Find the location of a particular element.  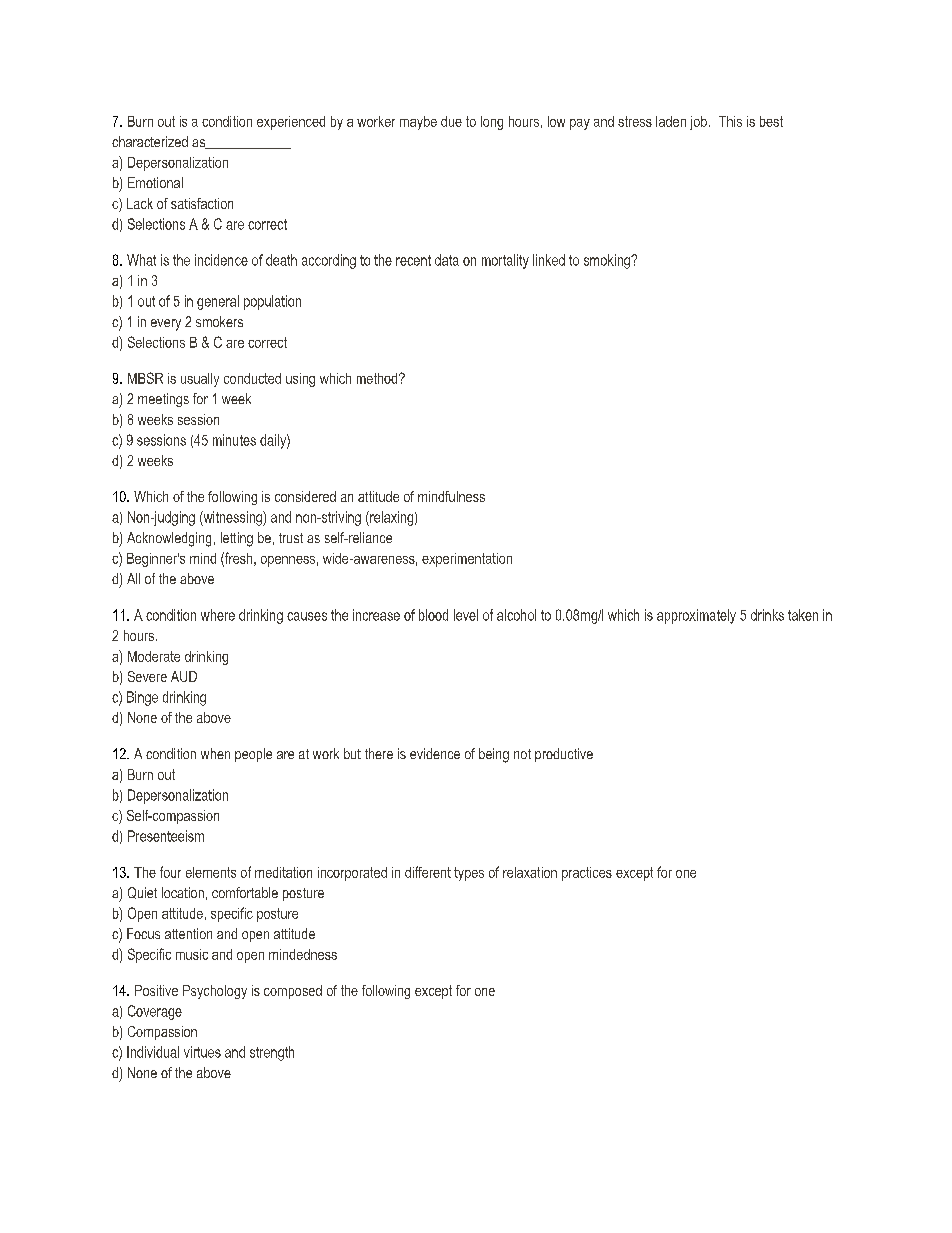

This is located at coordinates (730, 121).
